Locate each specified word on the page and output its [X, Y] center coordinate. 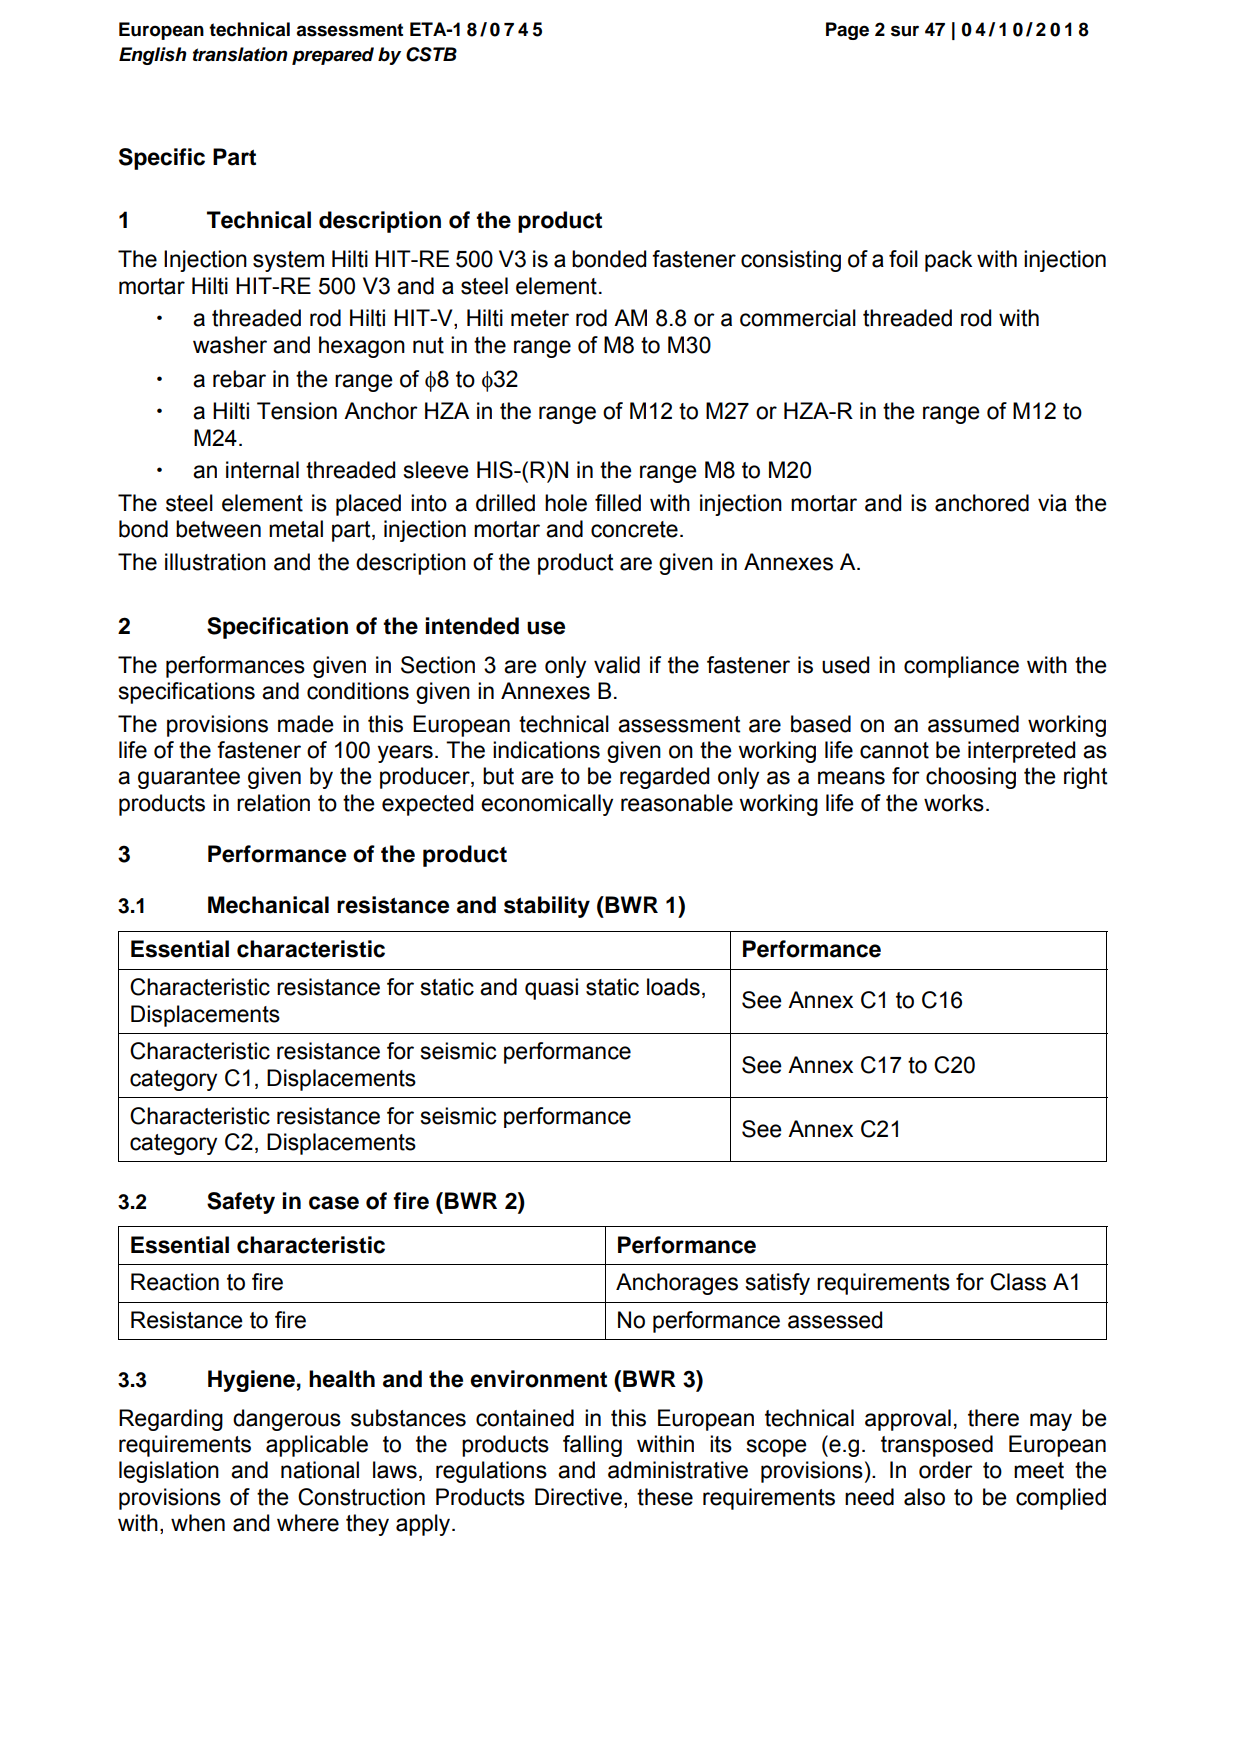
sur [905, 31]
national [320, 1470]
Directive [578, 1497]
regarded [664, 778]
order [946, 1470]
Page [847, 31]
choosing [971, 778]
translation [240, 54]
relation [273, 803]
